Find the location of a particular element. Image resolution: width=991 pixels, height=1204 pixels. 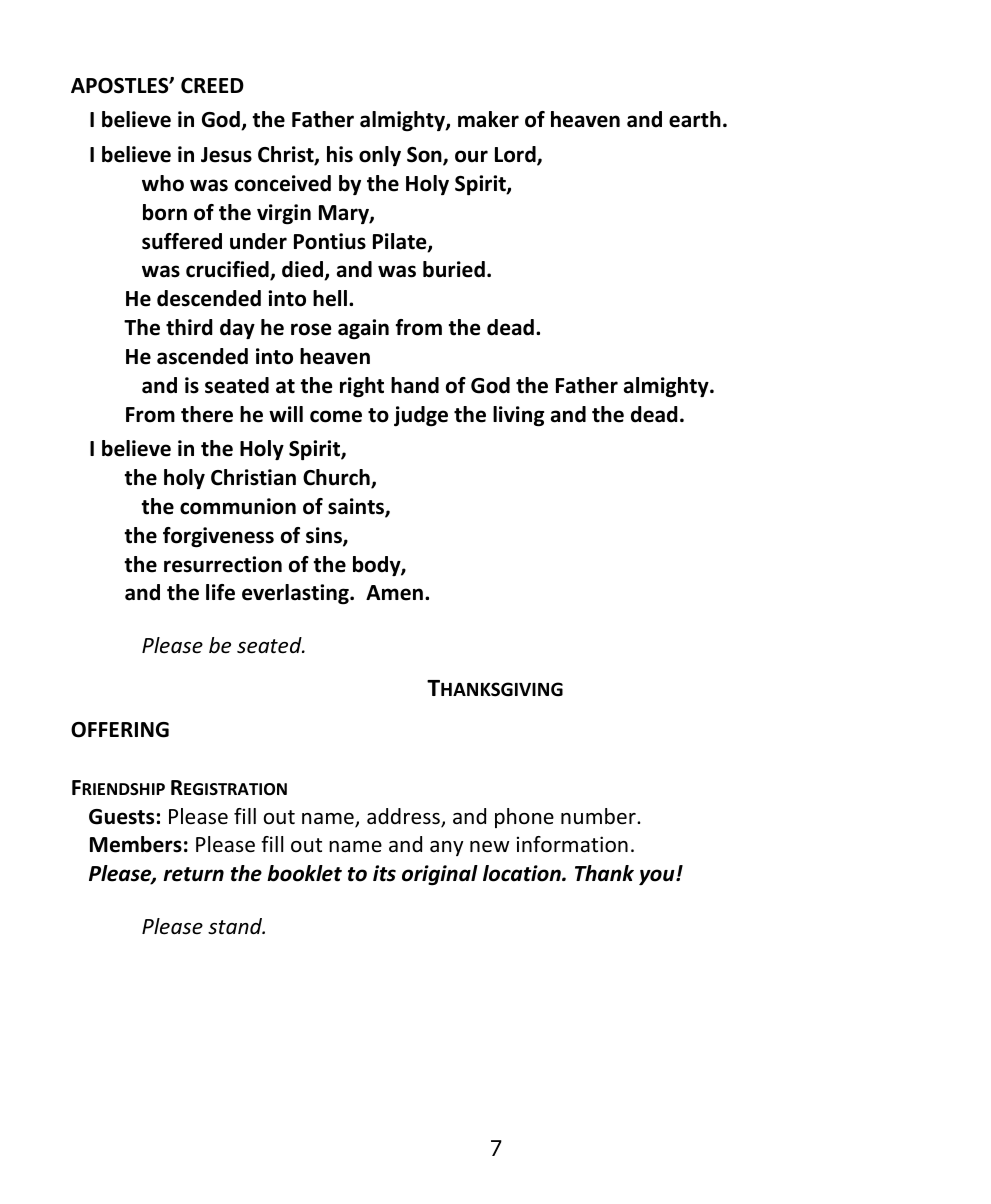

CREED is located at coordinates (212, 86).
